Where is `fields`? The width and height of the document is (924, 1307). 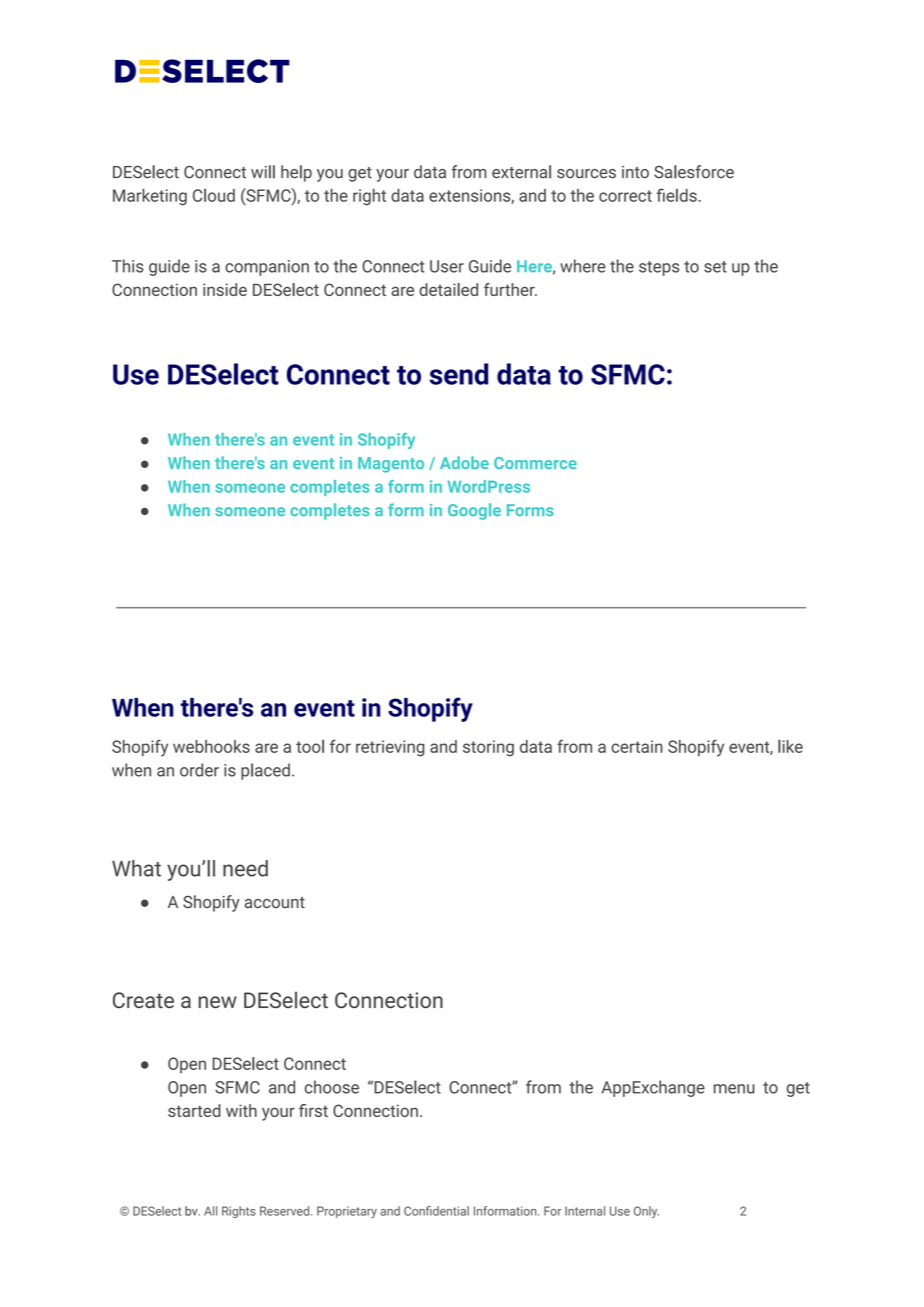 fields is located at coordinates (678, 195).
